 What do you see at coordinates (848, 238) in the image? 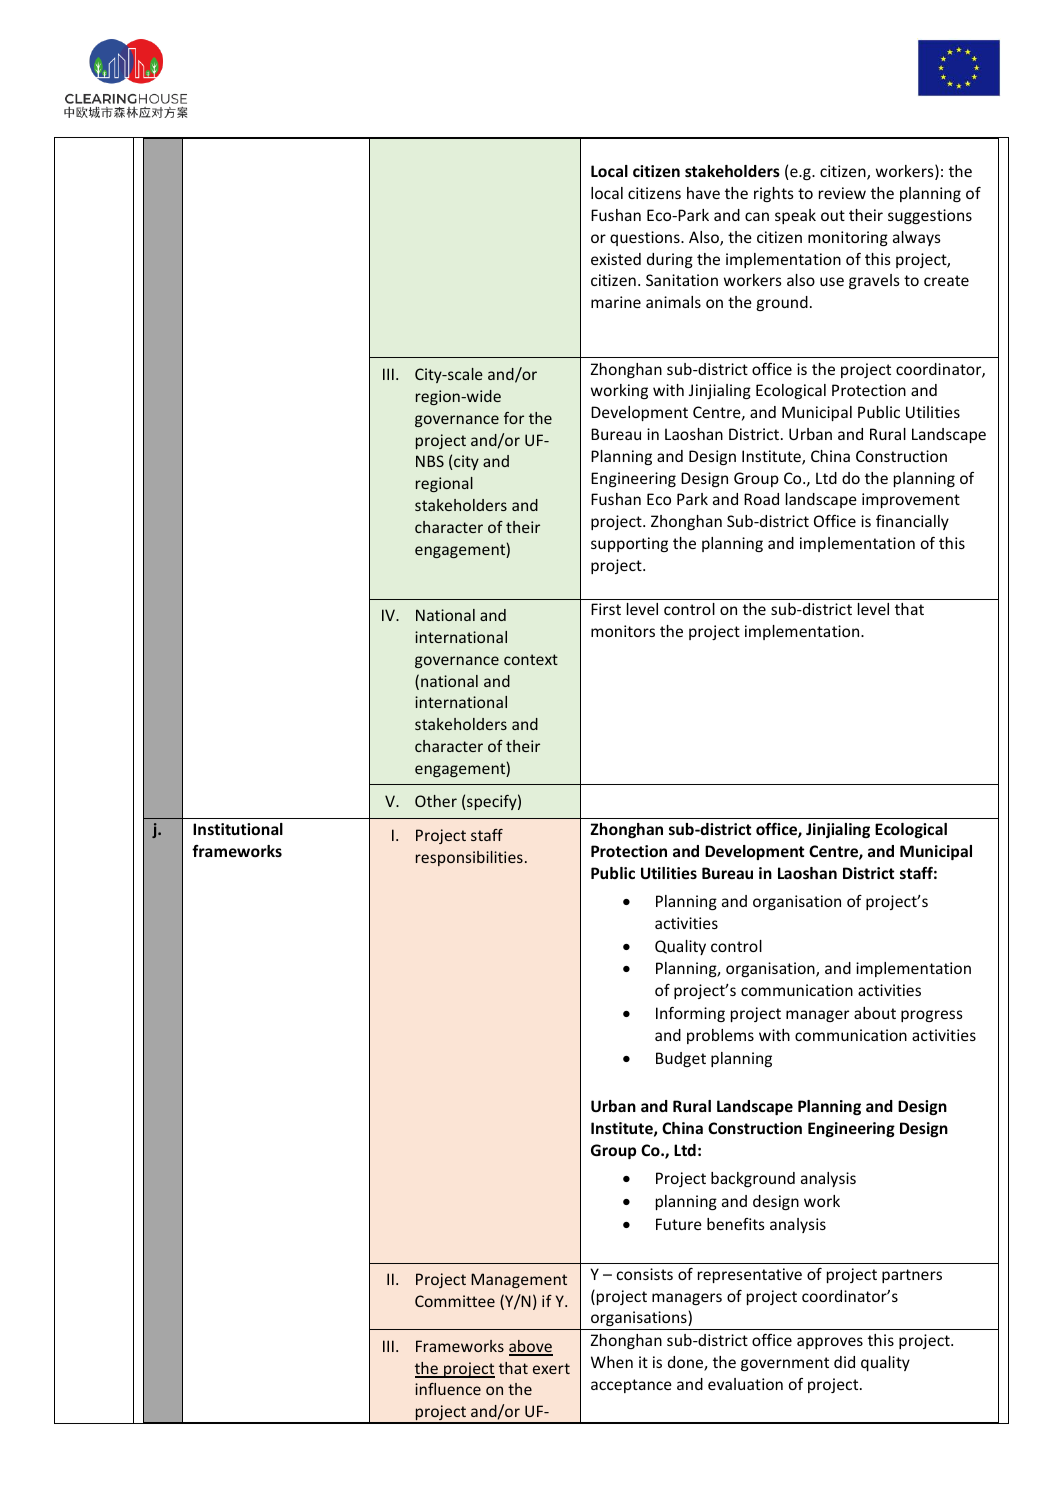
I see `monitoring` at bounding box center [848, 238].
